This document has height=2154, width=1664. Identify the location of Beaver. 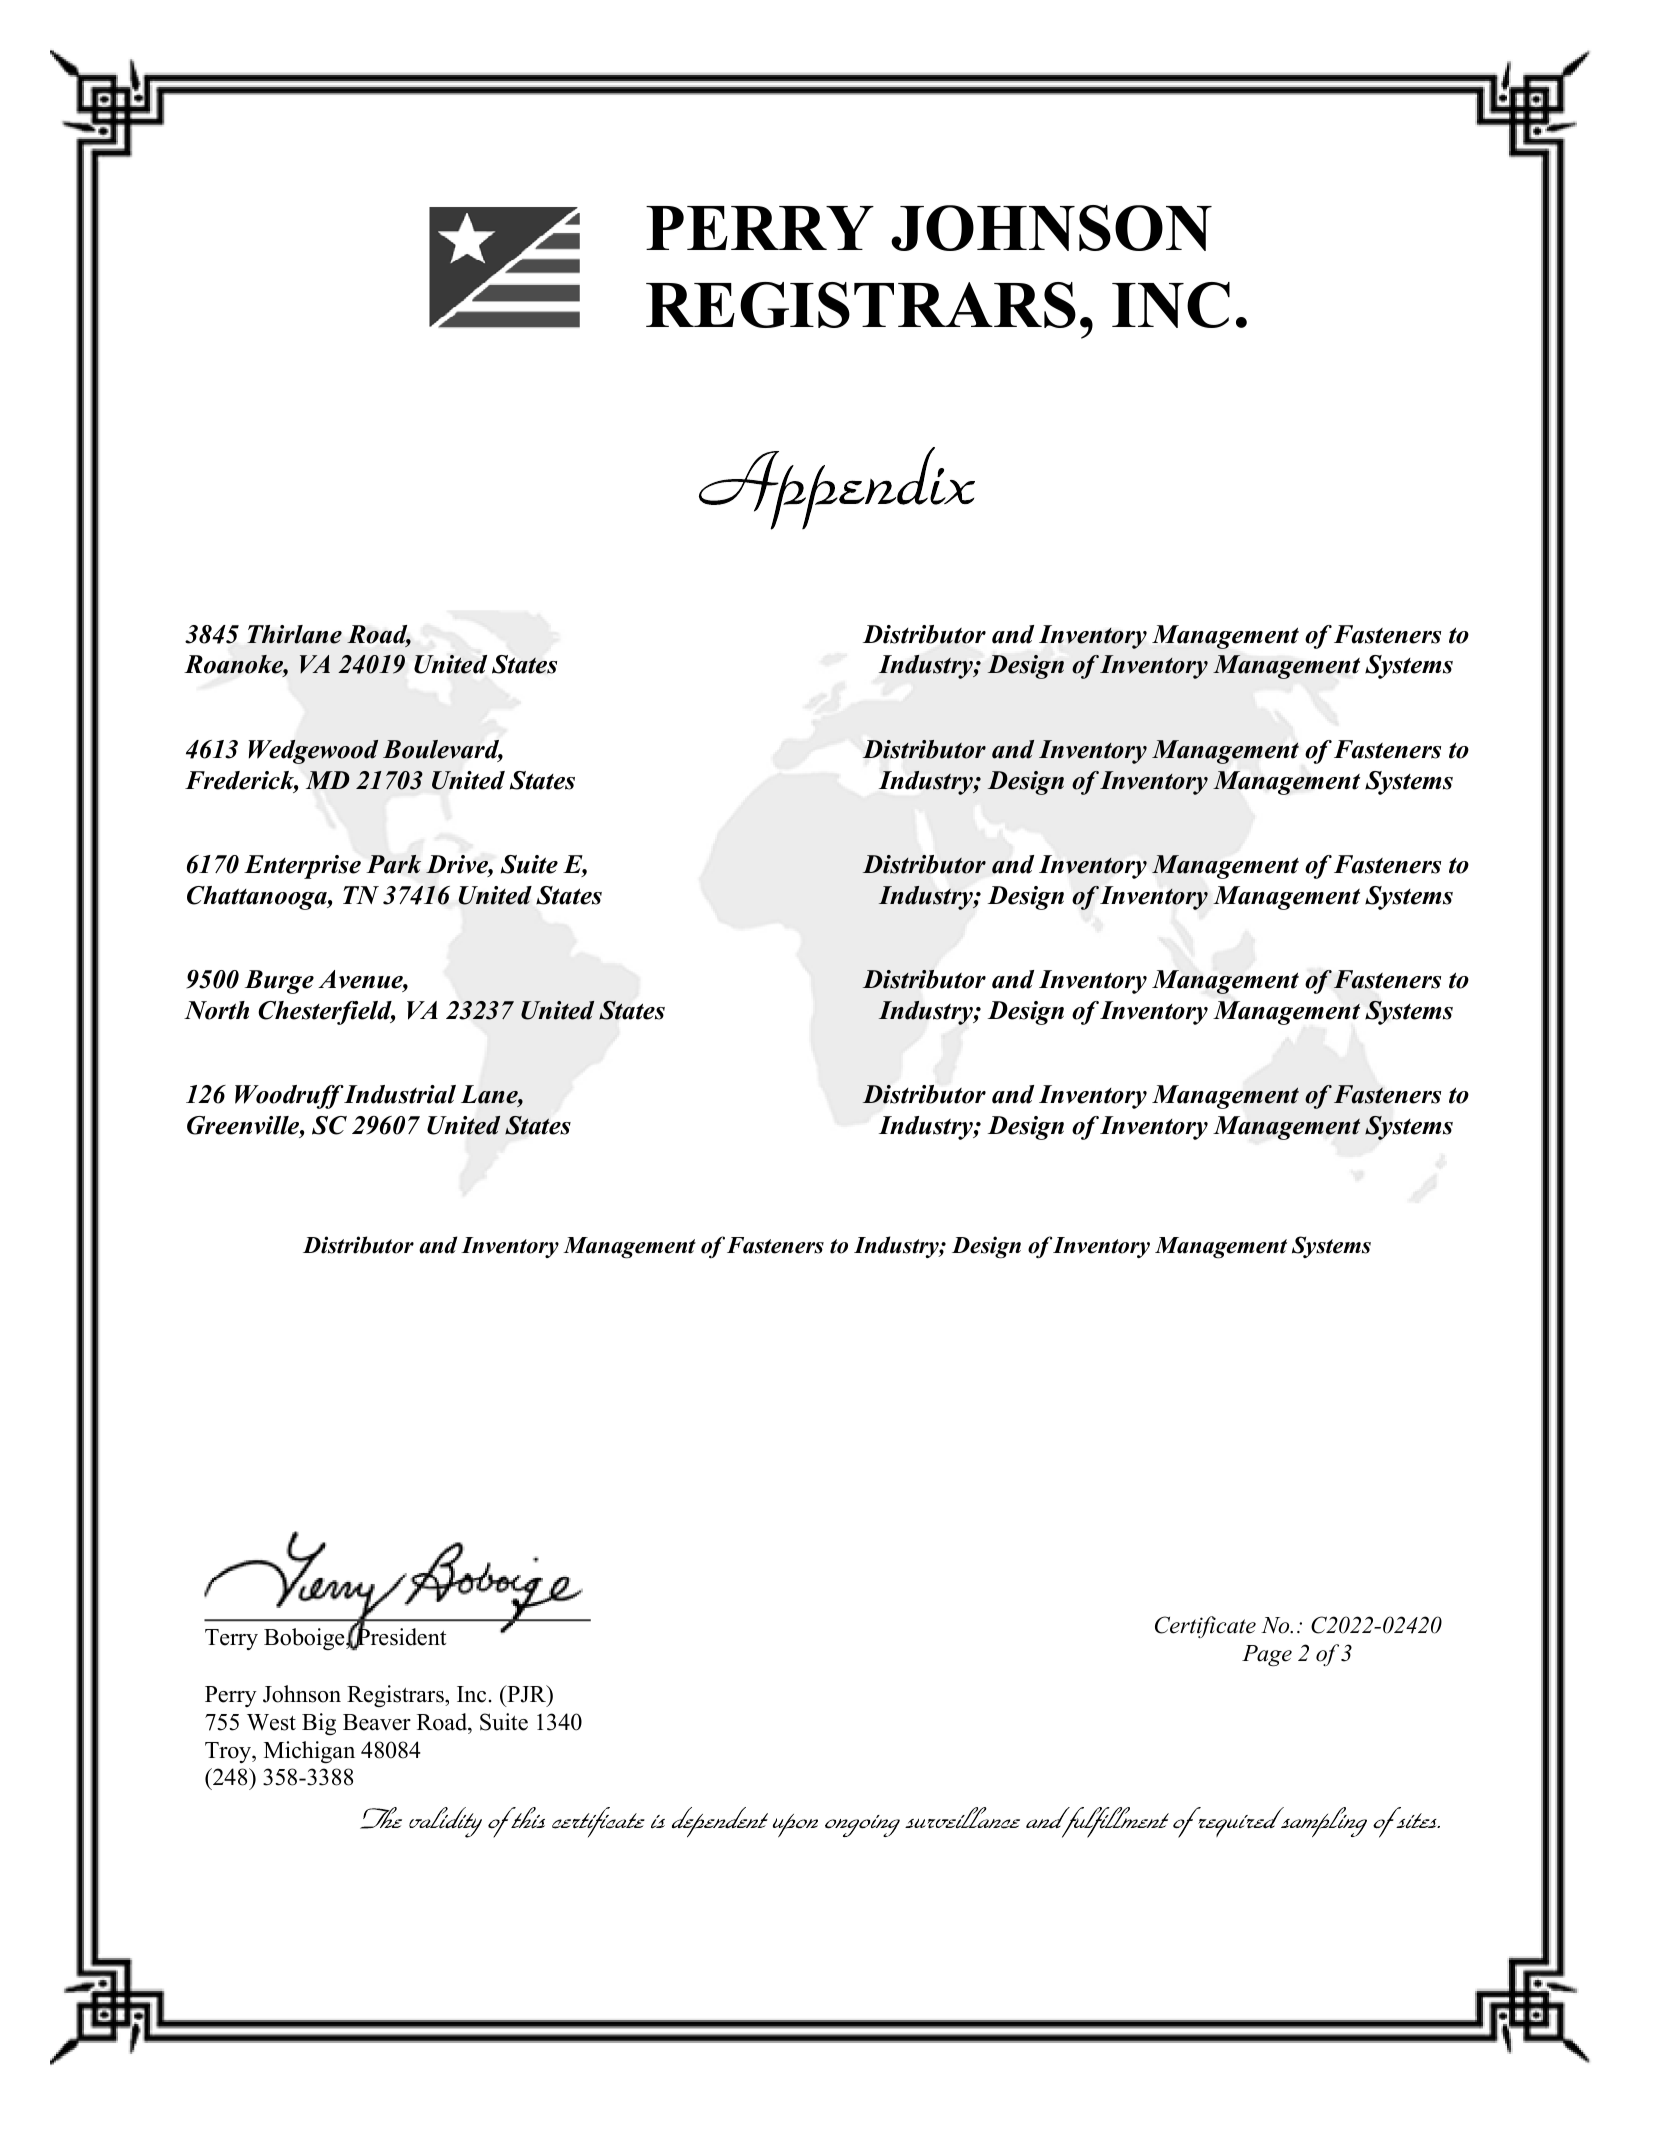
(377, 1722).
